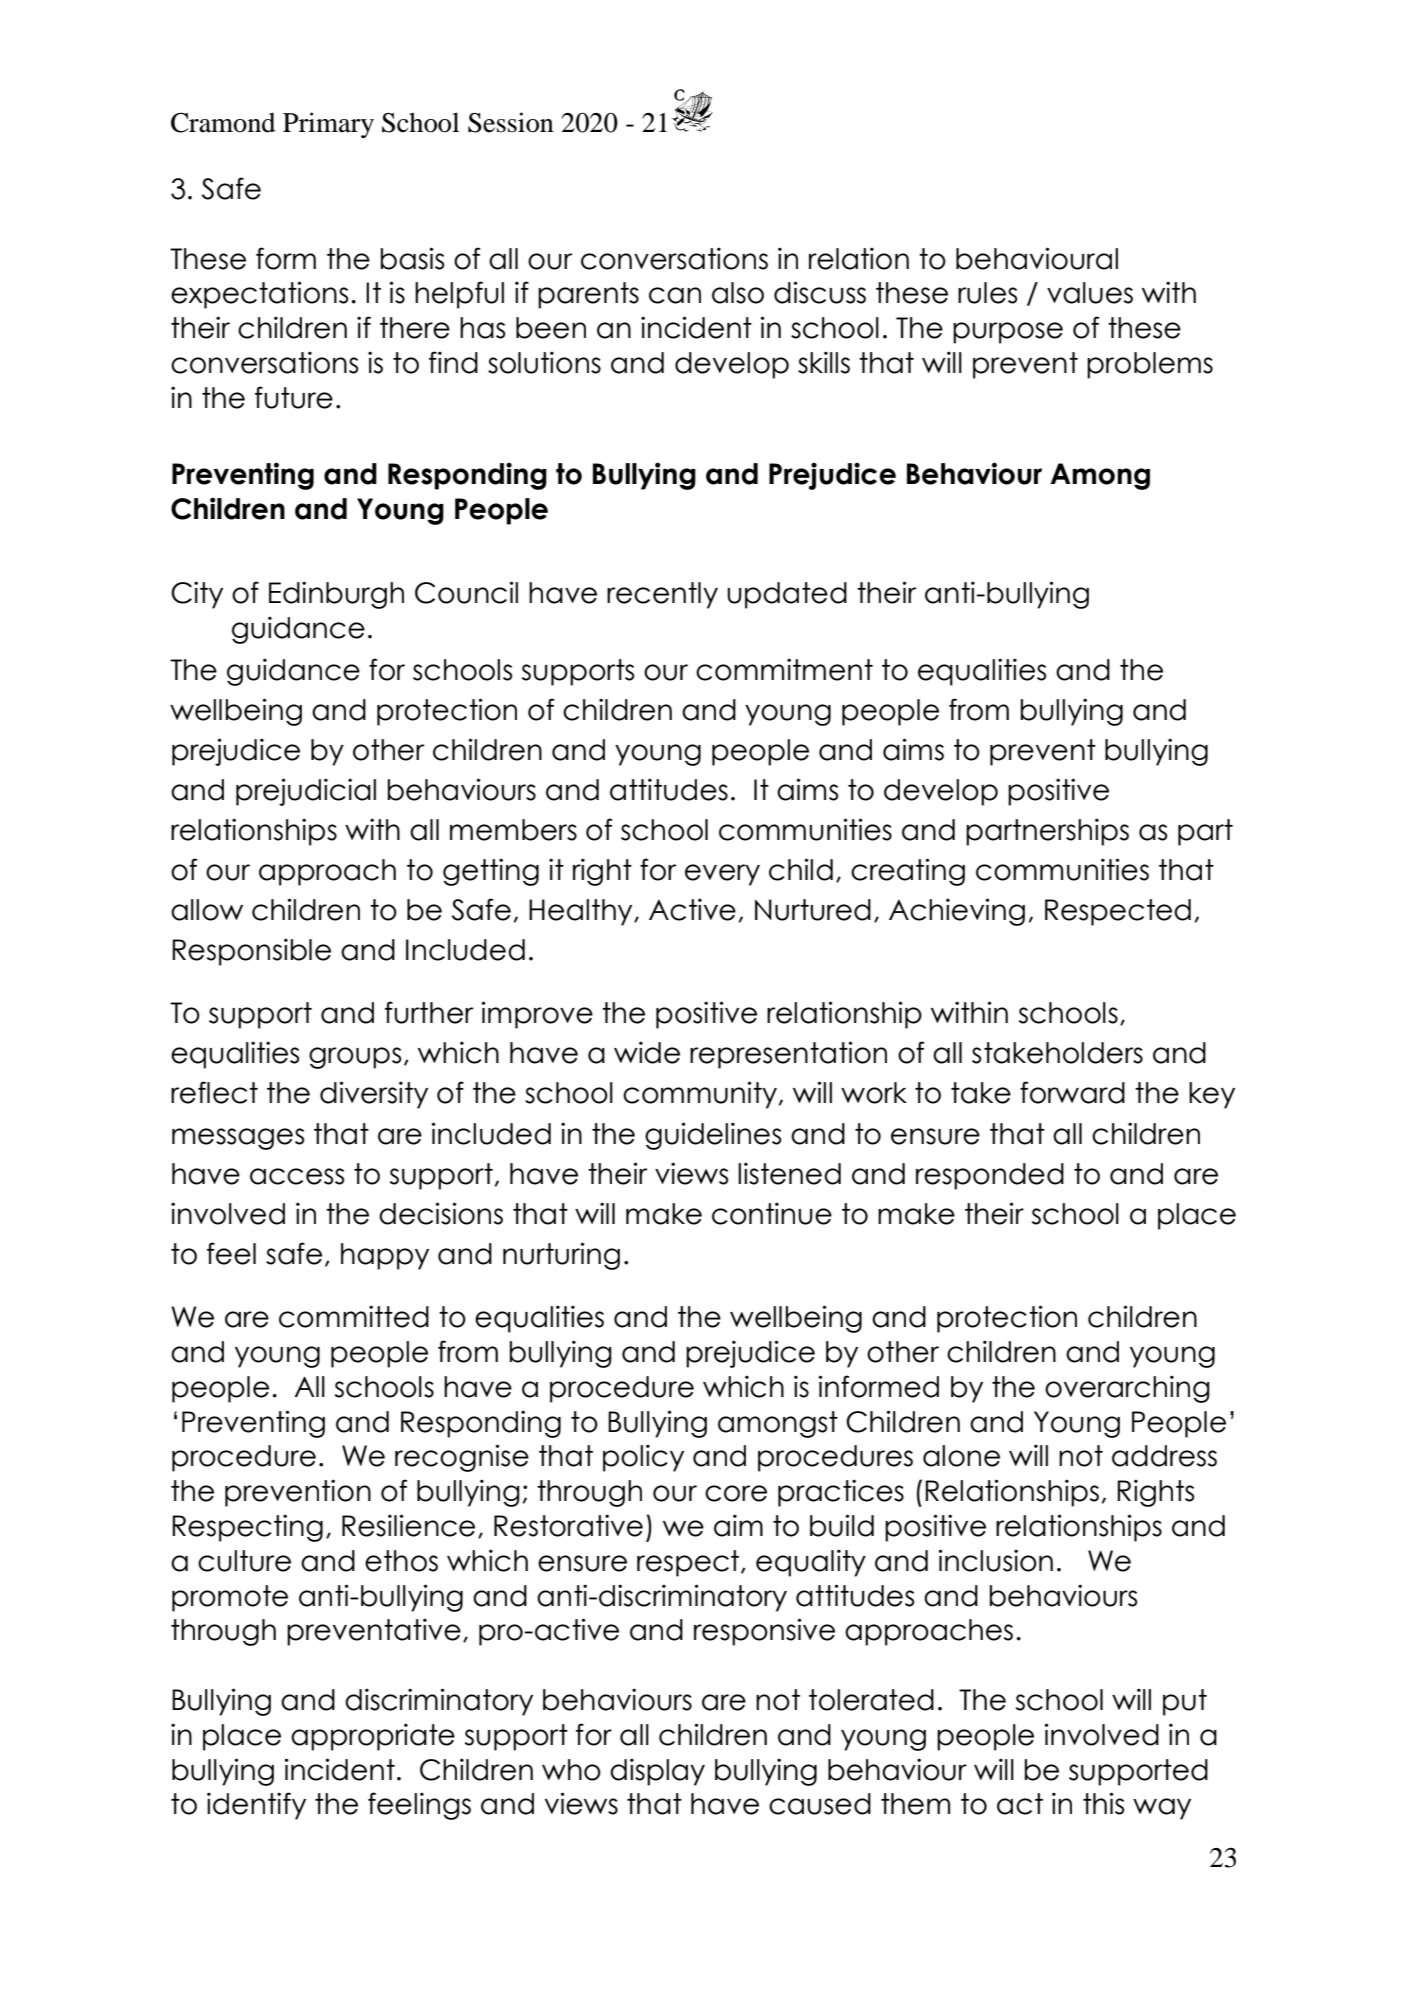 The image size is (1408, 1991). What do you see at coordinates (373, 1737) in the document?
I see `appropriate` at bounding box center [373, 1737].
